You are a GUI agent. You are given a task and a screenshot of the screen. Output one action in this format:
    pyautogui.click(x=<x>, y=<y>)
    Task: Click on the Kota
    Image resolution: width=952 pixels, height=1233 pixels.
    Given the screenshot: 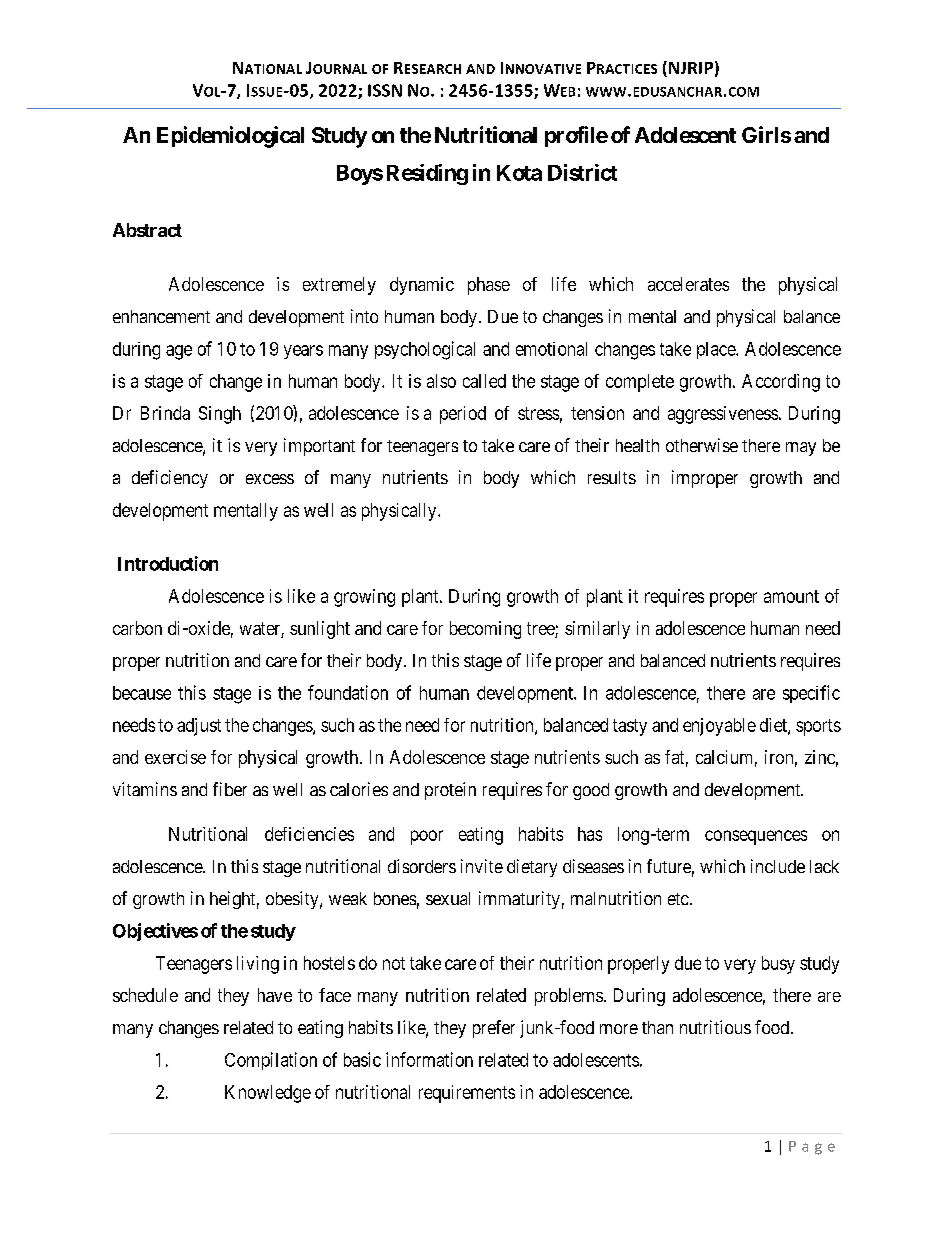 What is the action you would take?
    pyautogui.click(x=519, y=173)
